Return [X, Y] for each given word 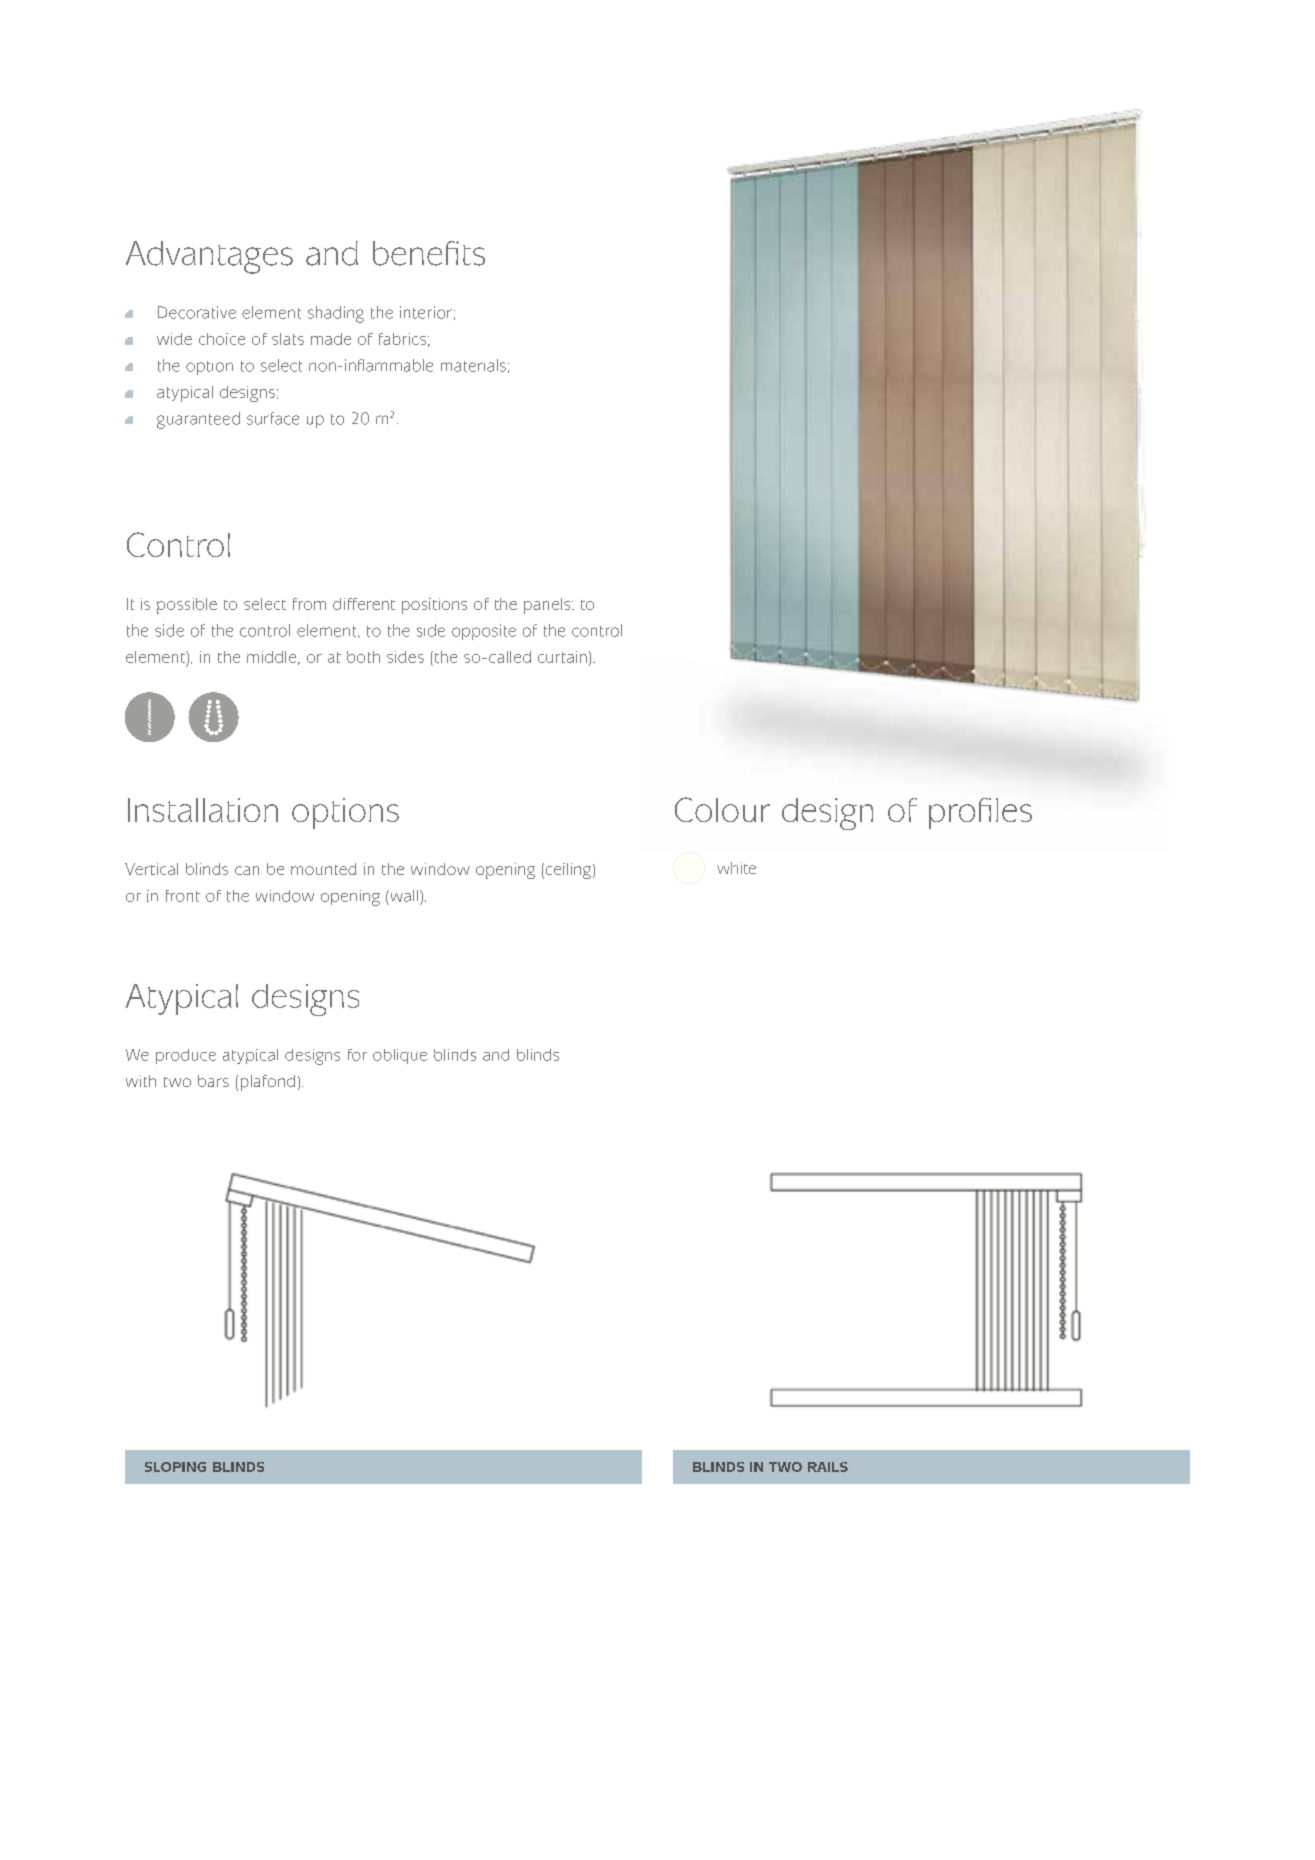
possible [187, 606]
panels [548, 606]
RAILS [828, 1467]
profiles [980, 813]
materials [473, 365]
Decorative [197, 312]
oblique [400, 1056]
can [247, 870]
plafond [268, 1083]
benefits [429, 253]
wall [403, 896]
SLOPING [175, 1467]
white [736, 868]
